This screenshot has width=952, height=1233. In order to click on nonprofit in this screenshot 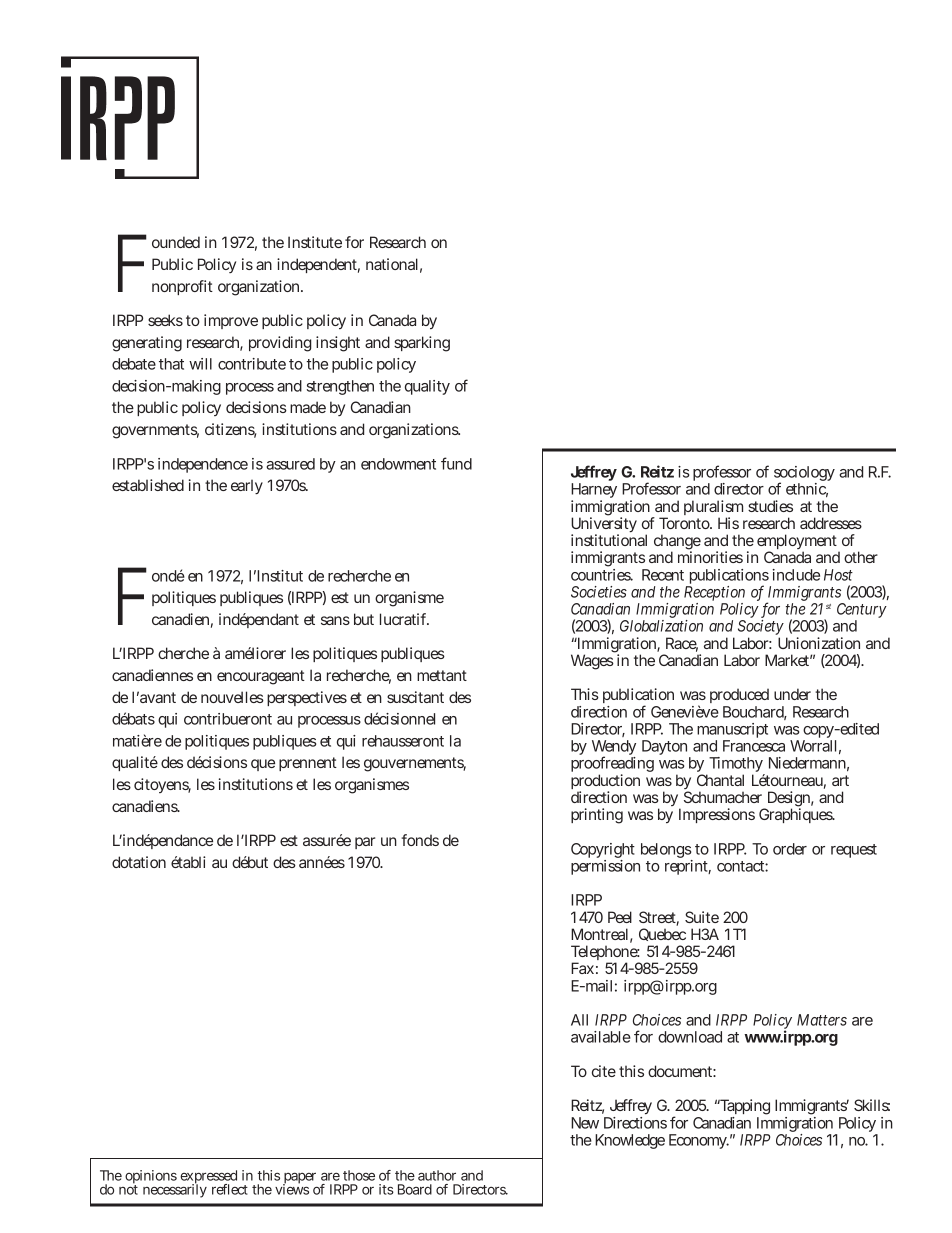, I will do `click(182, 287)`.
